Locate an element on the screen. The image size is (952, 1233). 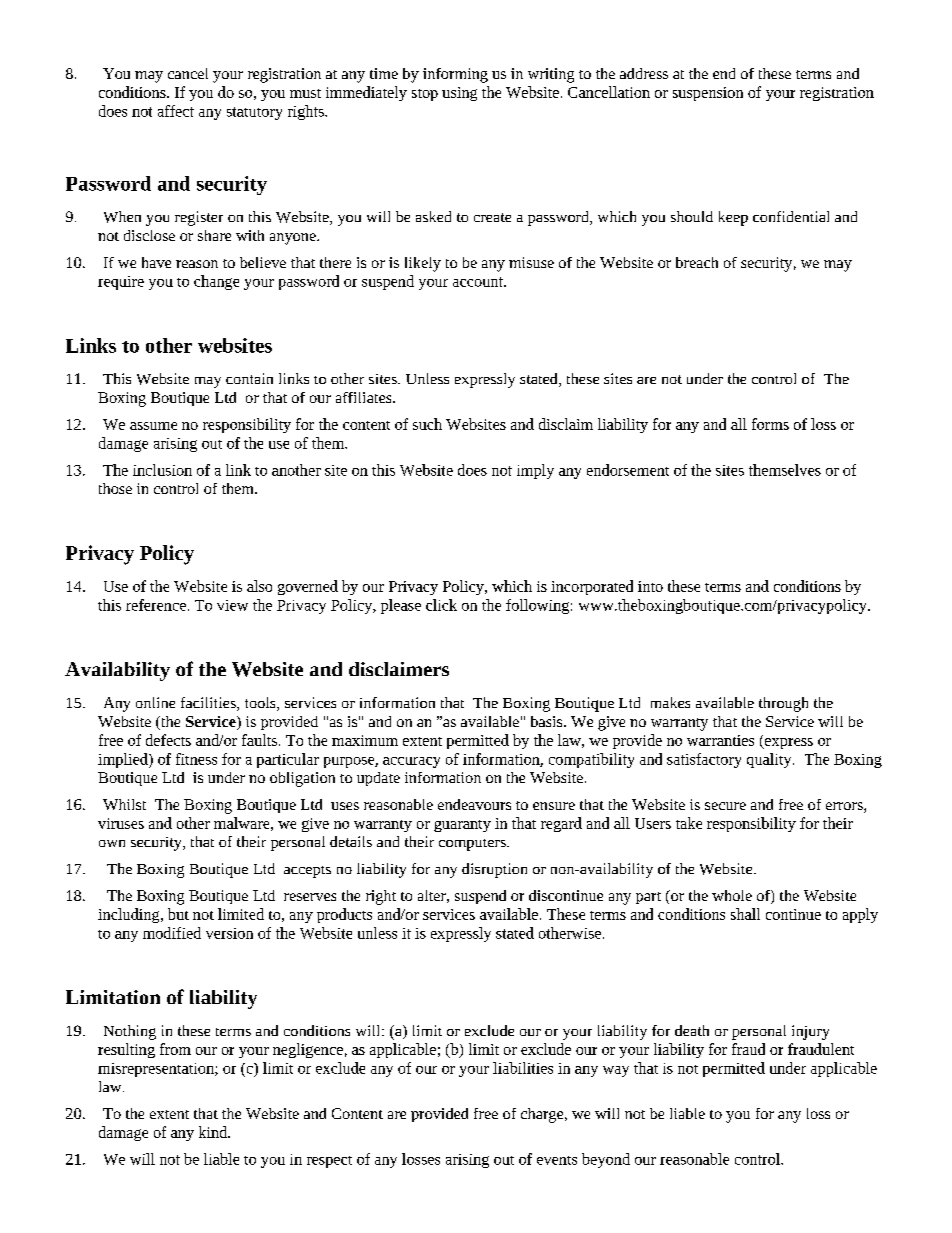
but is located at coordinates (178, 914).
